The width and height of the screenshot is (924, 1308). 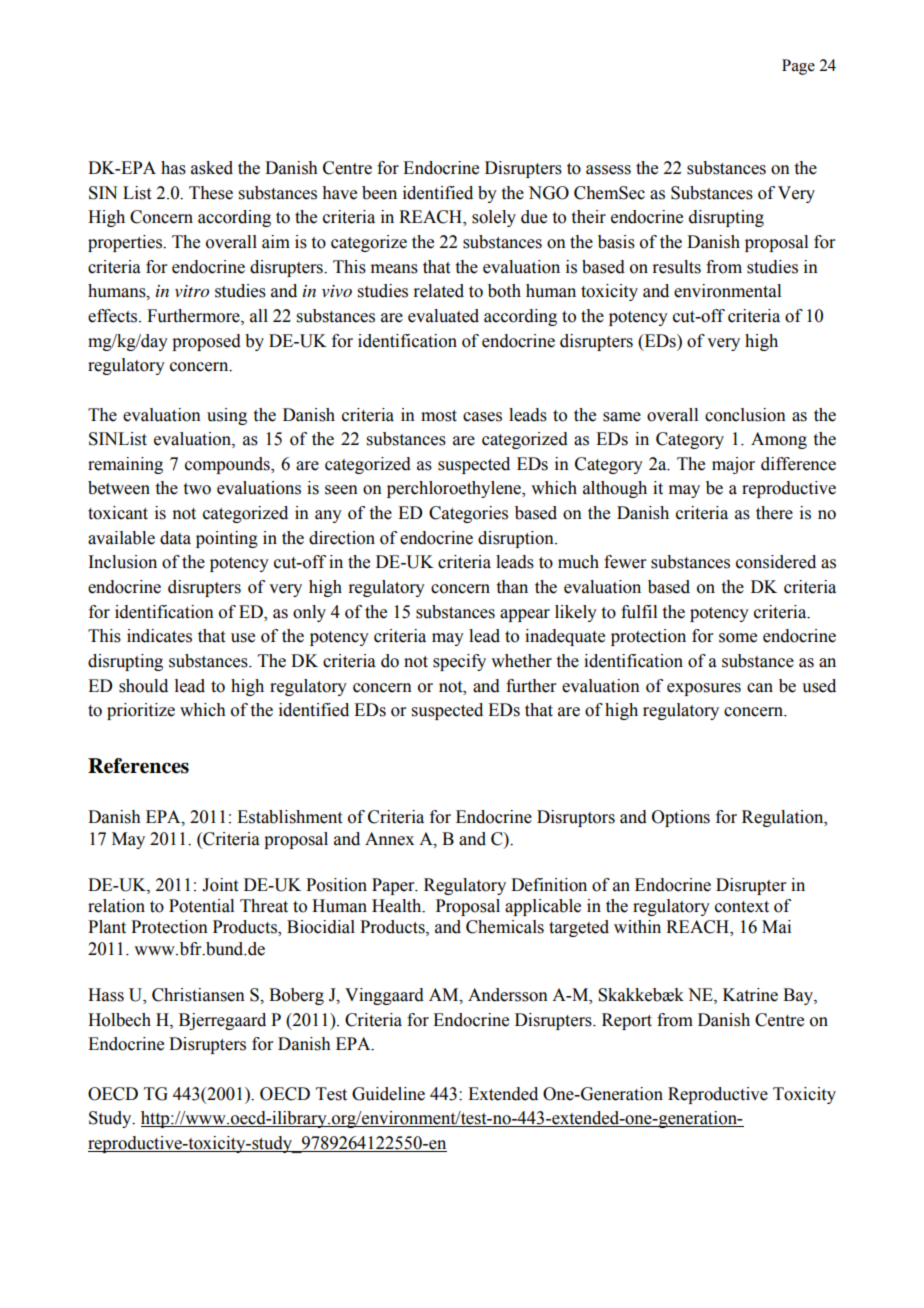 I want to click on two, so click(x=197, y=489).
